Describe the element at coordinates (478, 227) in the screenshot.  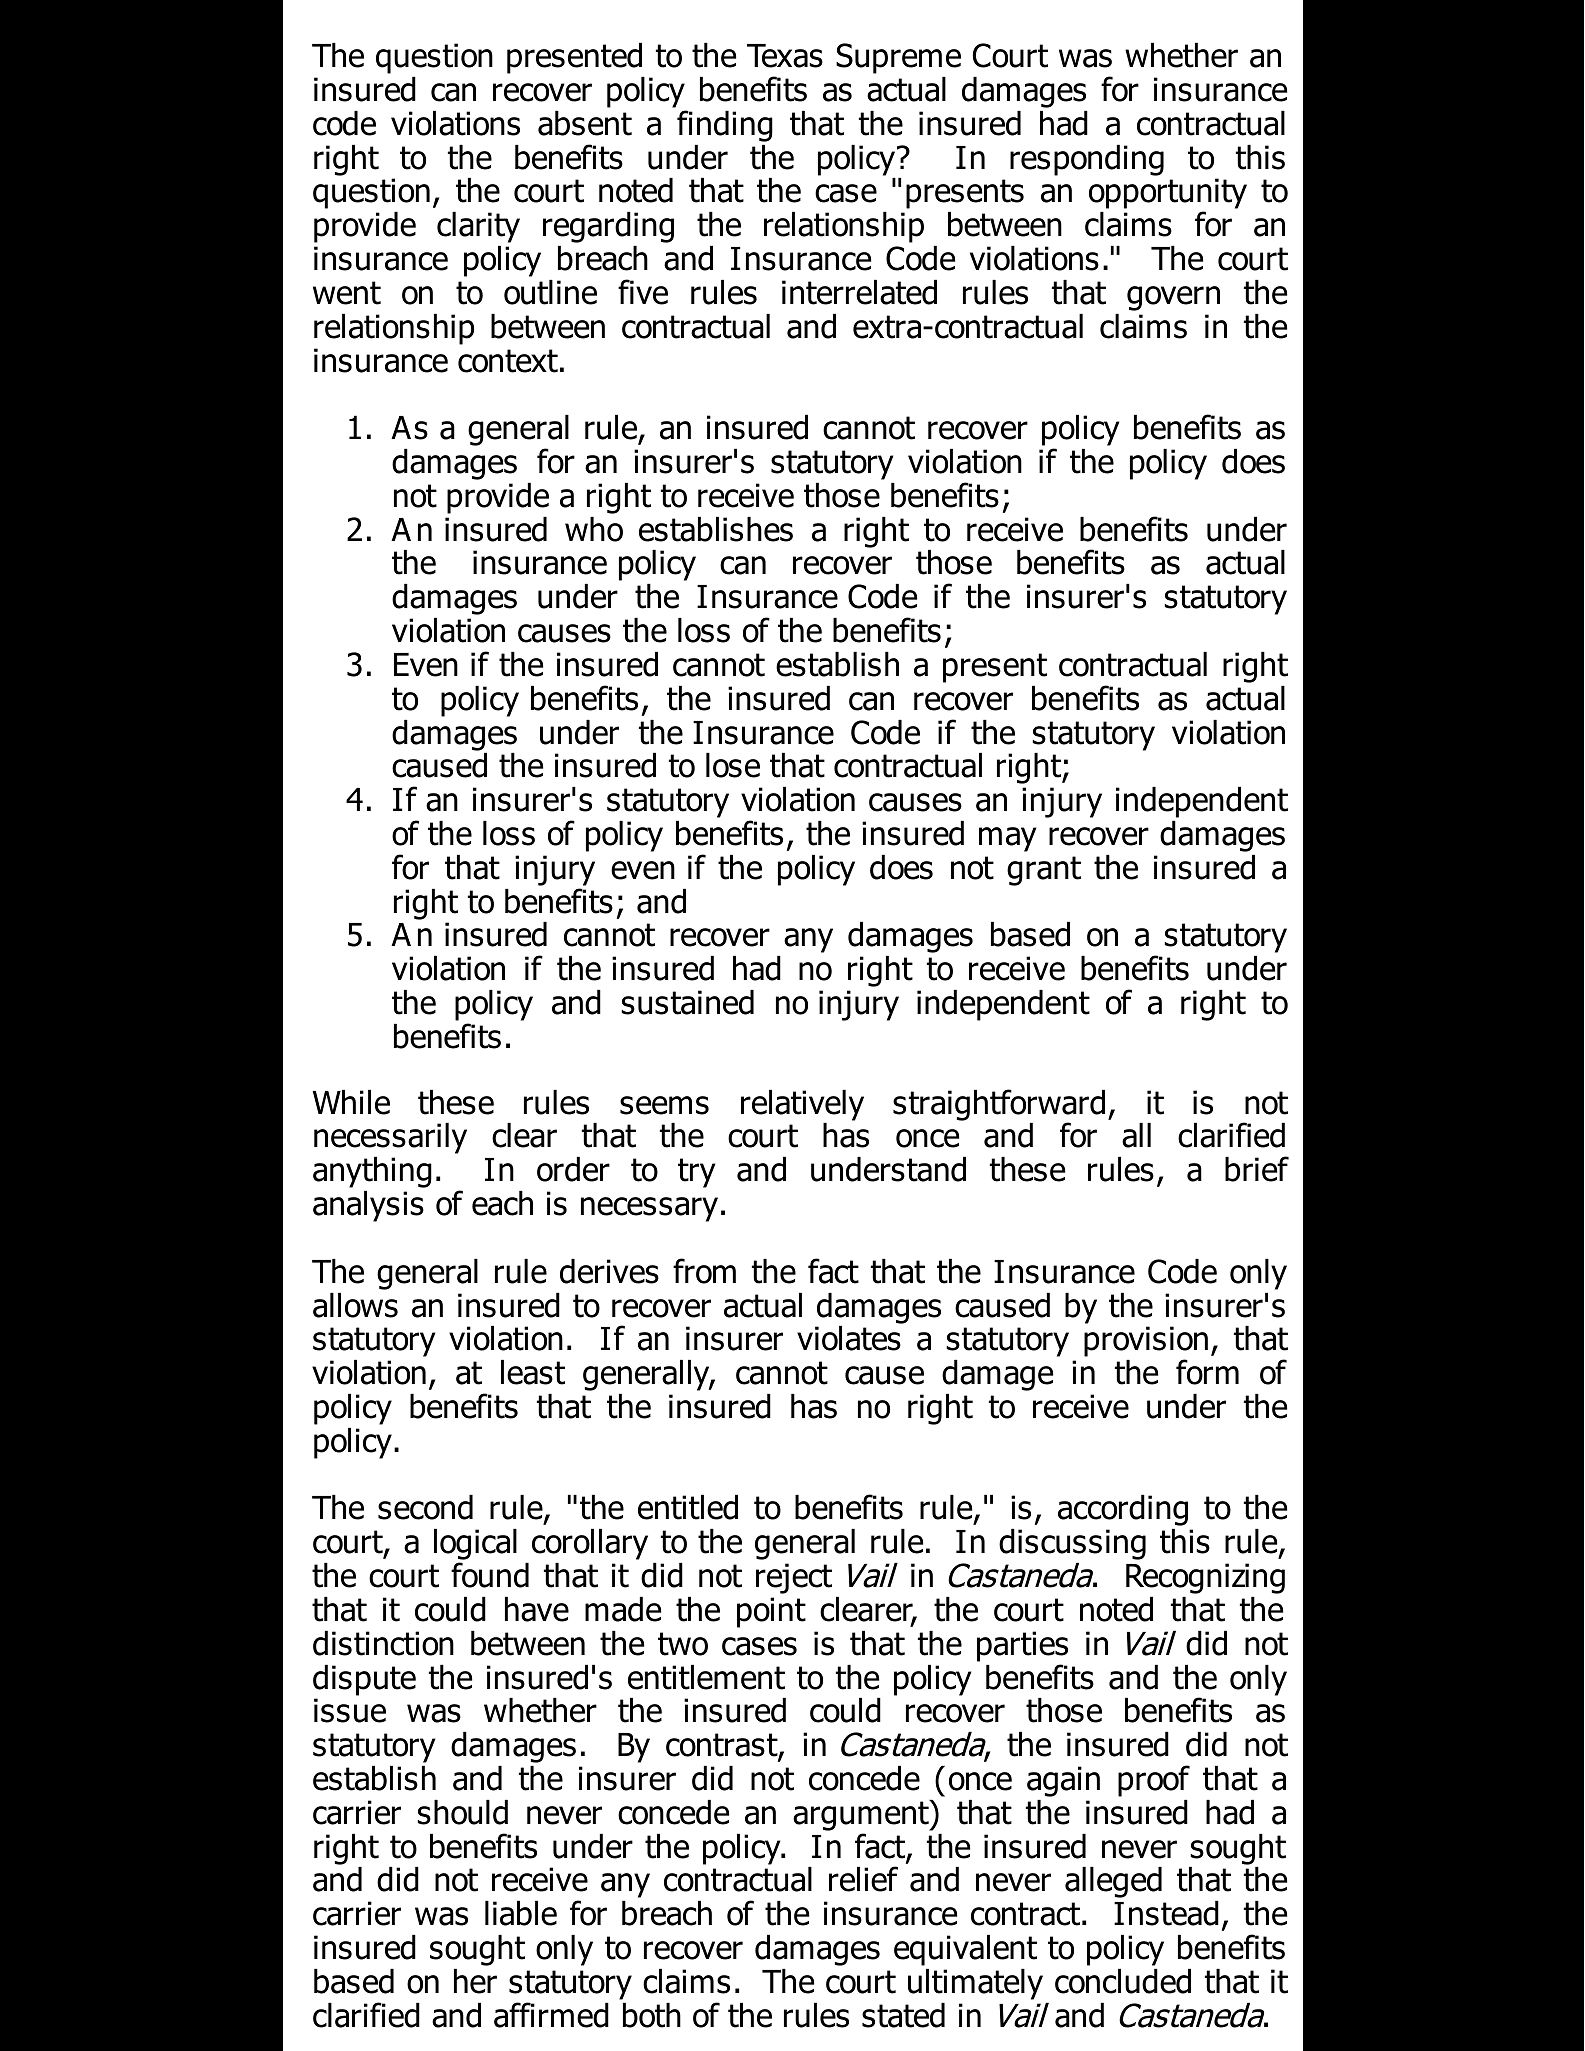
I see `clarity` at that location.
